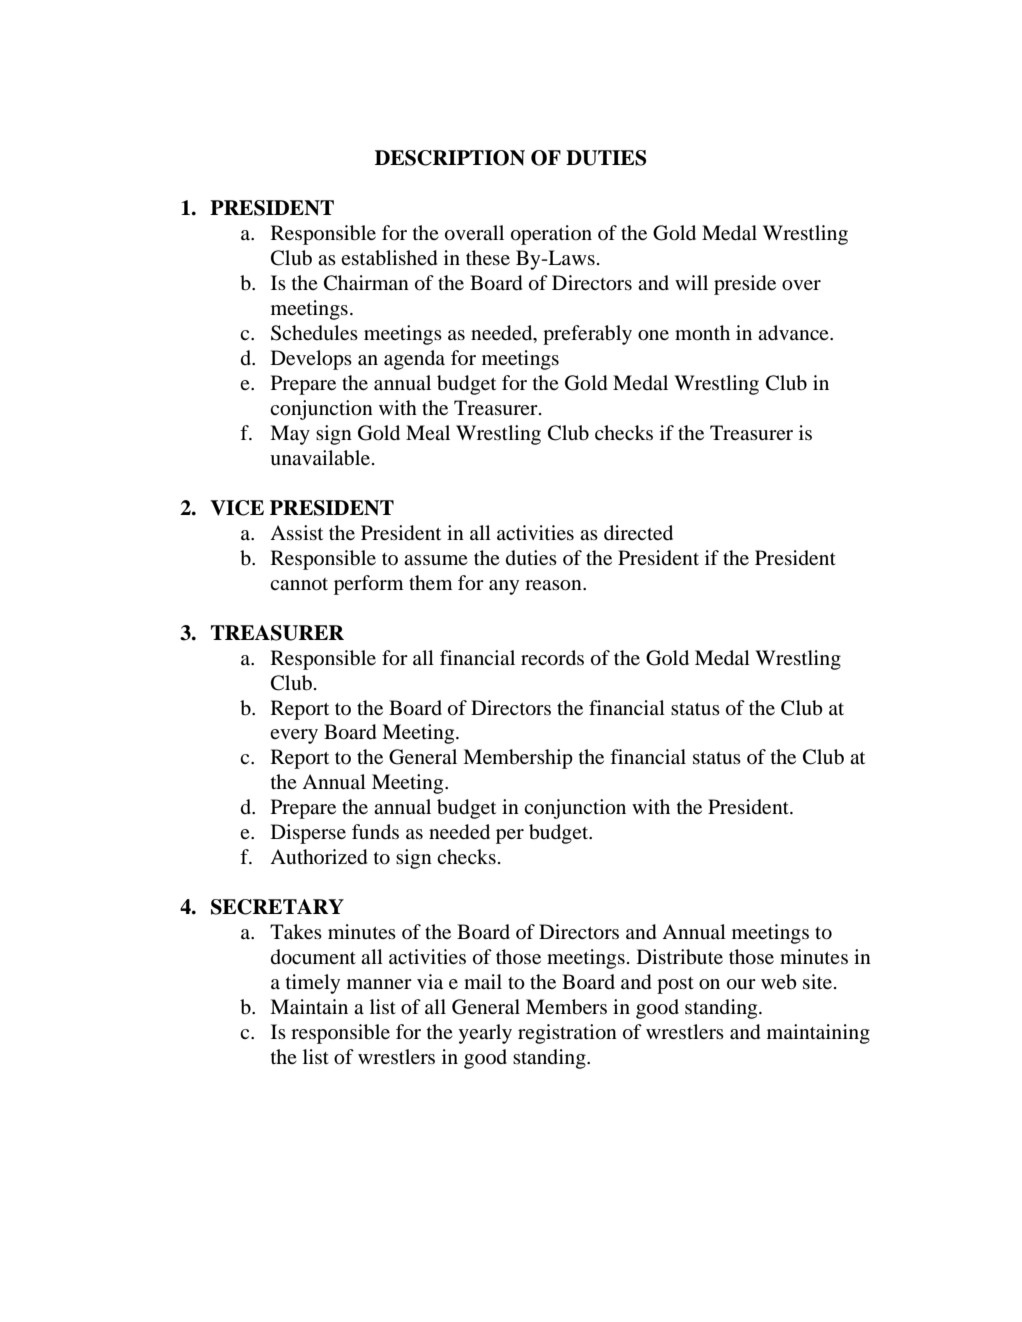 The width and height of the screenshot is (1022, 1322). What do you see at coordinates (504, 587) in the screenshot?
I see `any` at bounding box center [504, 587].
